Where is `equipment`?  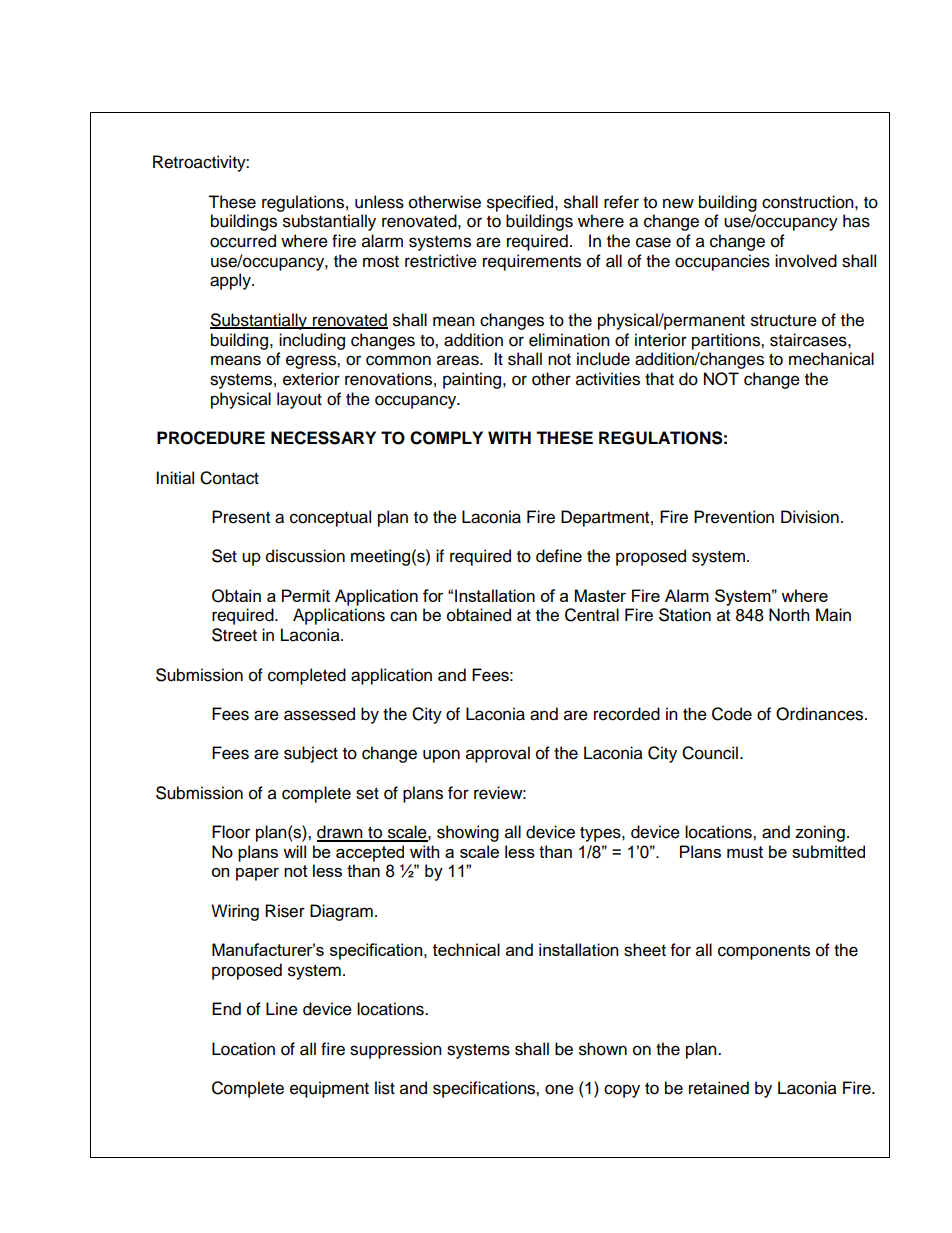 equipment is located at coordinates (329, 1089).
